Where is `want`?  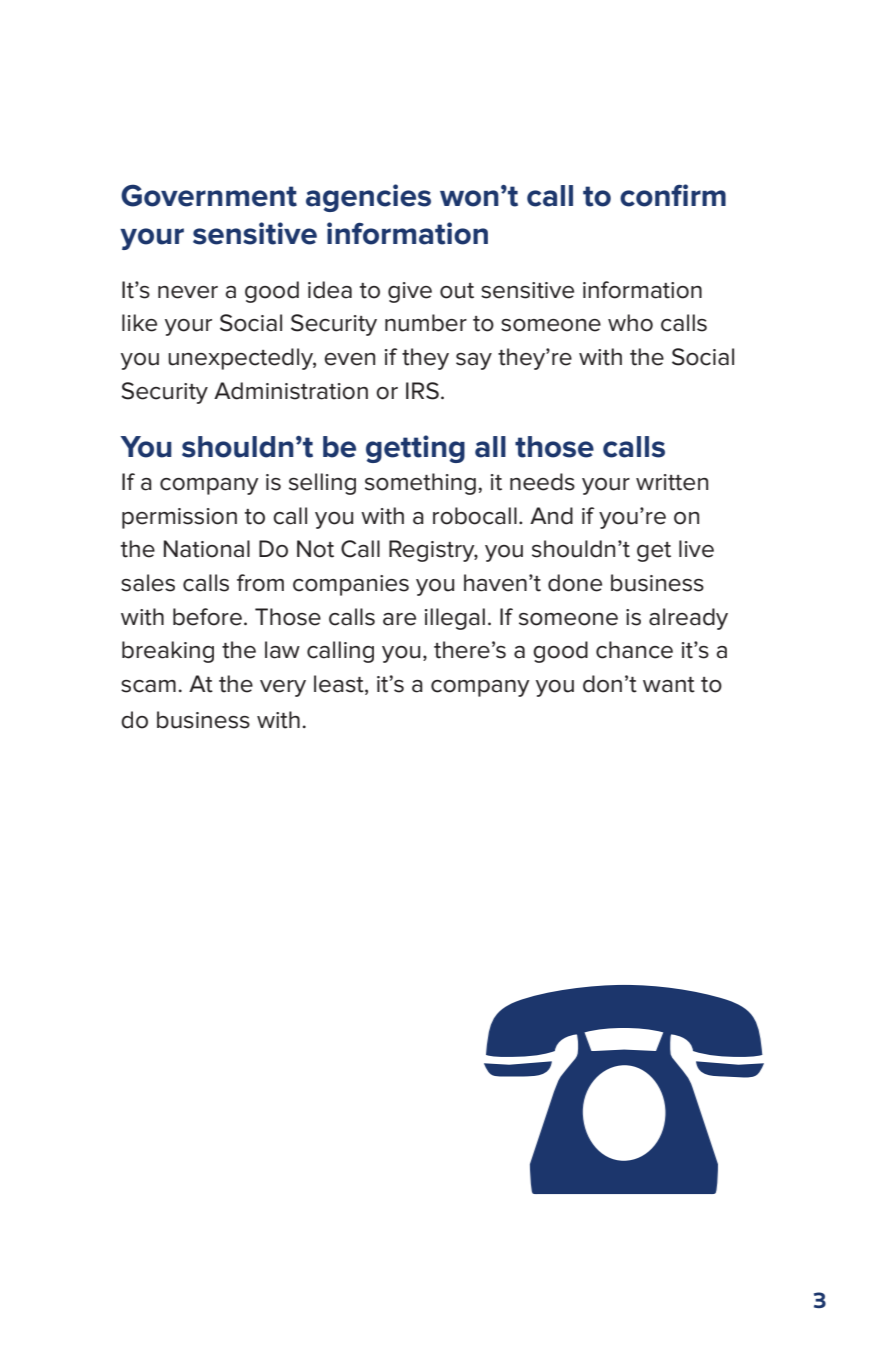
want is located at coordinates (669, 685).
